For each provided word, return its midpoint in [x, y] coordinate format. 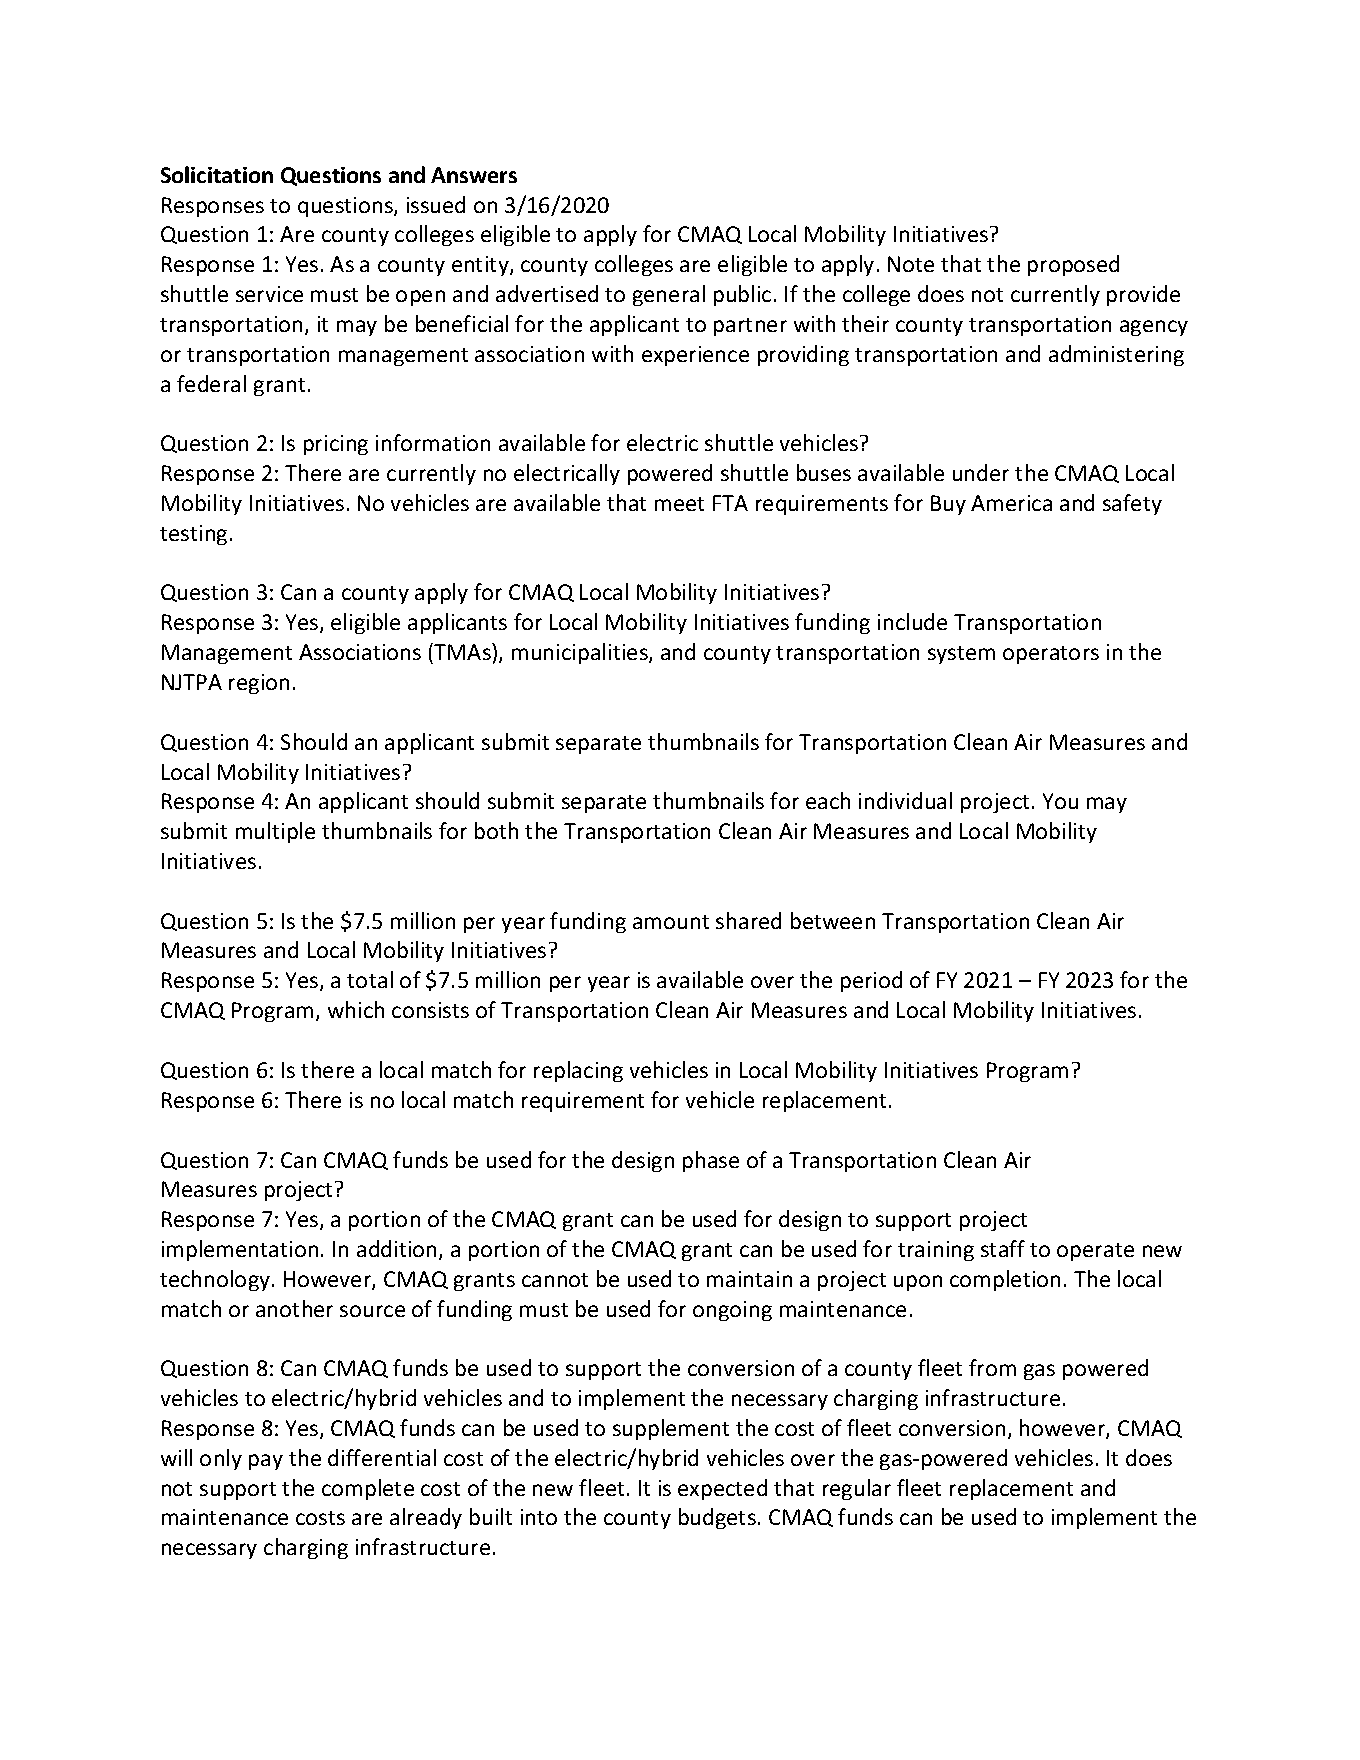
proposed [1073, 265]
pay [266, 1462]
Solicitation [217, 174]
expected [722, 1489]
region [259, 684]
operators [1051, 655]
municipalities [581, 653]
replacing [578, 1071]
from [992, 1367]
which [356, 1009]
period [871, 981]
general [669, 295]
